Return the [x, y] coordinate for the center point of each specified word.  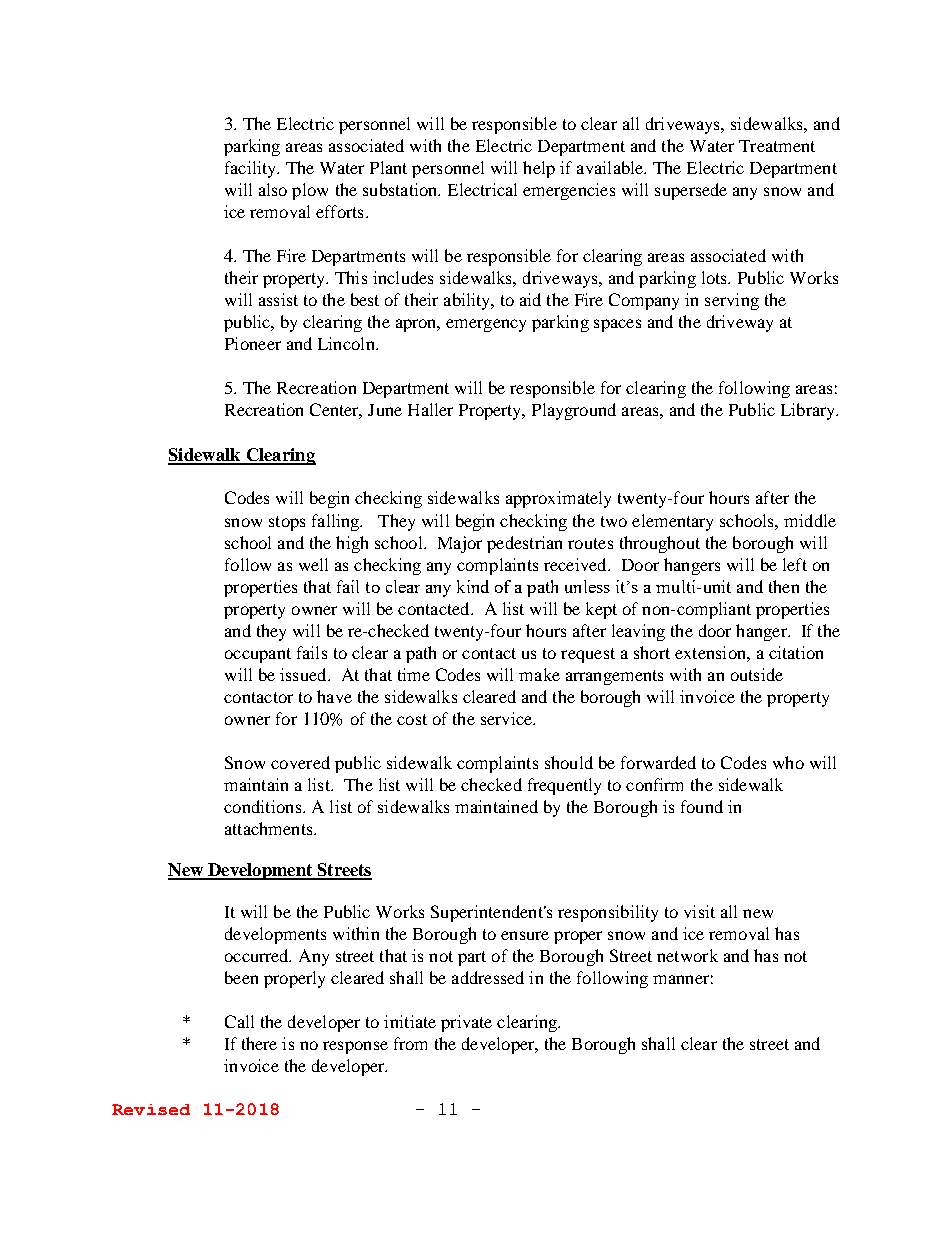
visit [699, 911]
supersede [691, 191]
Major [460, 544]
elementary [672, 522]
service [507, 718]
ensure [525, 935]
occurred [258, 955]
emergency [486, 325]
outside [757, 674]
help [539, 169]
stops [287, 523]
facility [252, 169]
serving [732, 301]
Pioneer [253, 343]
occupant [258, 655]
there [259, 1043]
